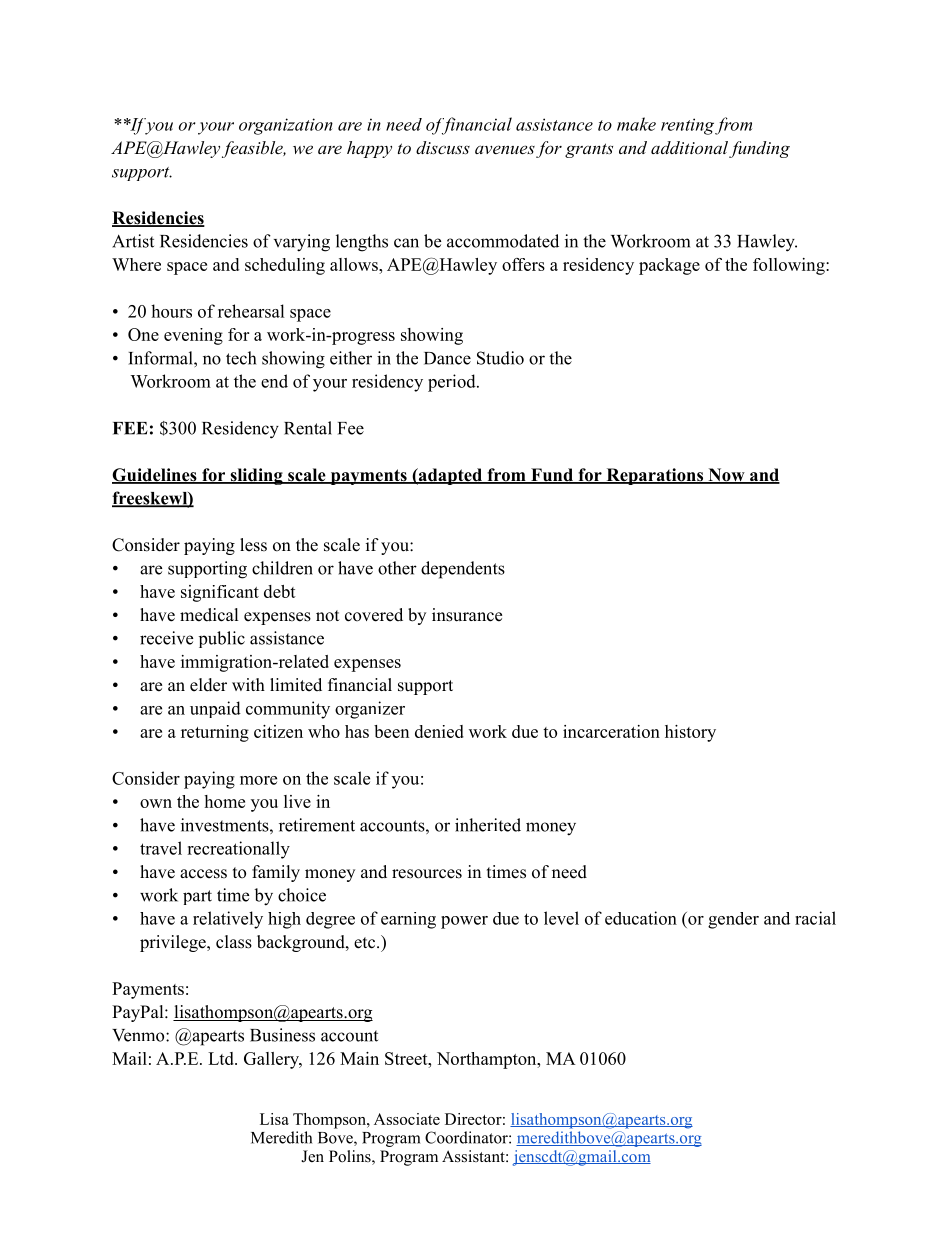  I want to click on insurance, so click(467, 615).
